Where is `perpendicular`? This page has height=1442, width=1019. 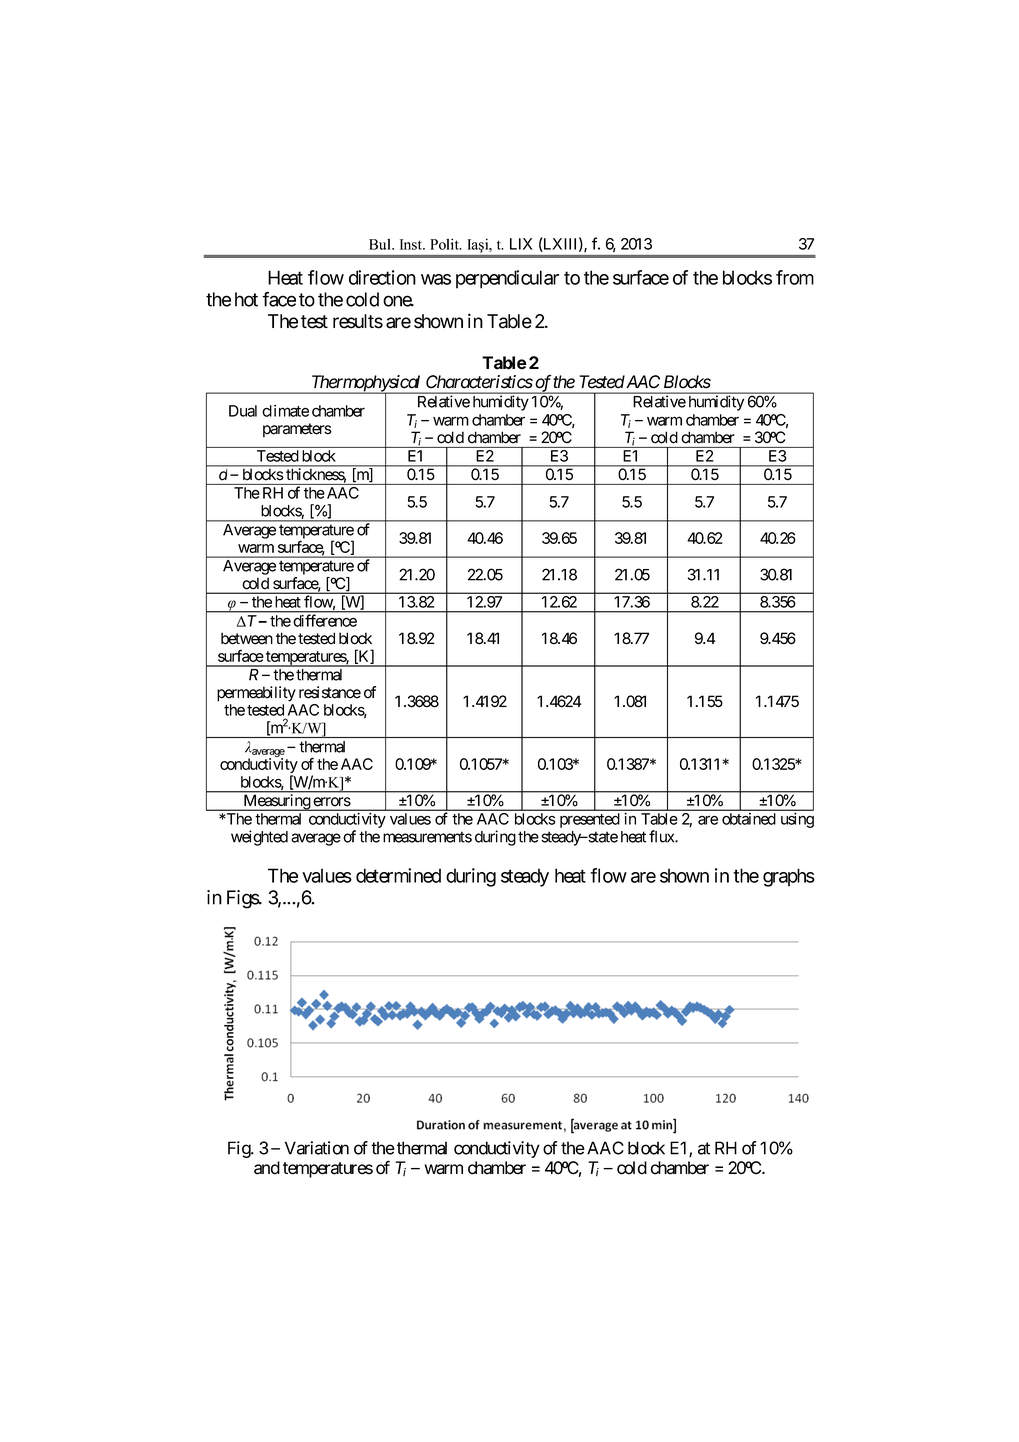 perpendicular is located at coordinates (507, 279).
